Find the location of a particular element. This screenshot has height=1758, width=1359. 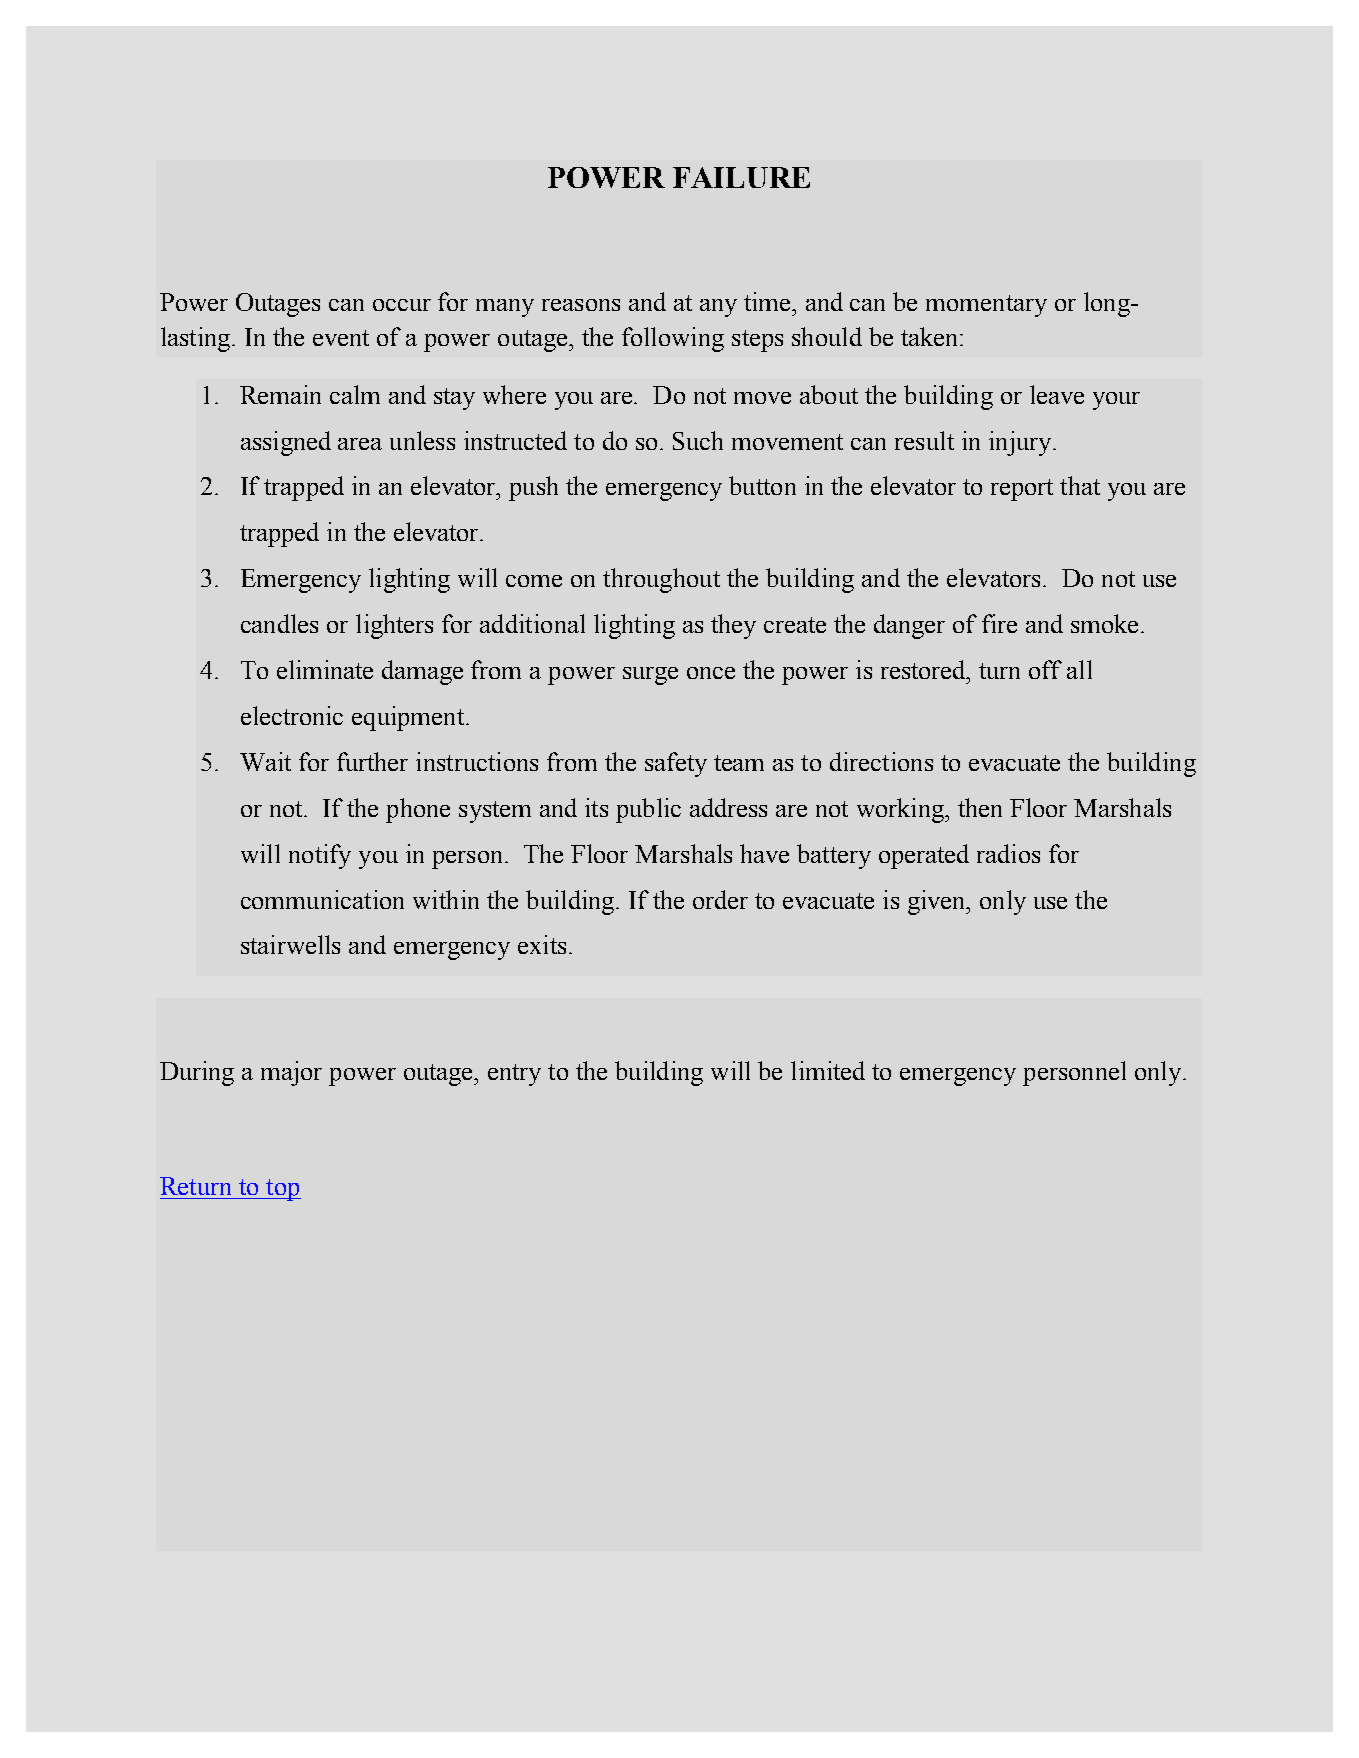

radios is located at coordinates (1008, 853).
